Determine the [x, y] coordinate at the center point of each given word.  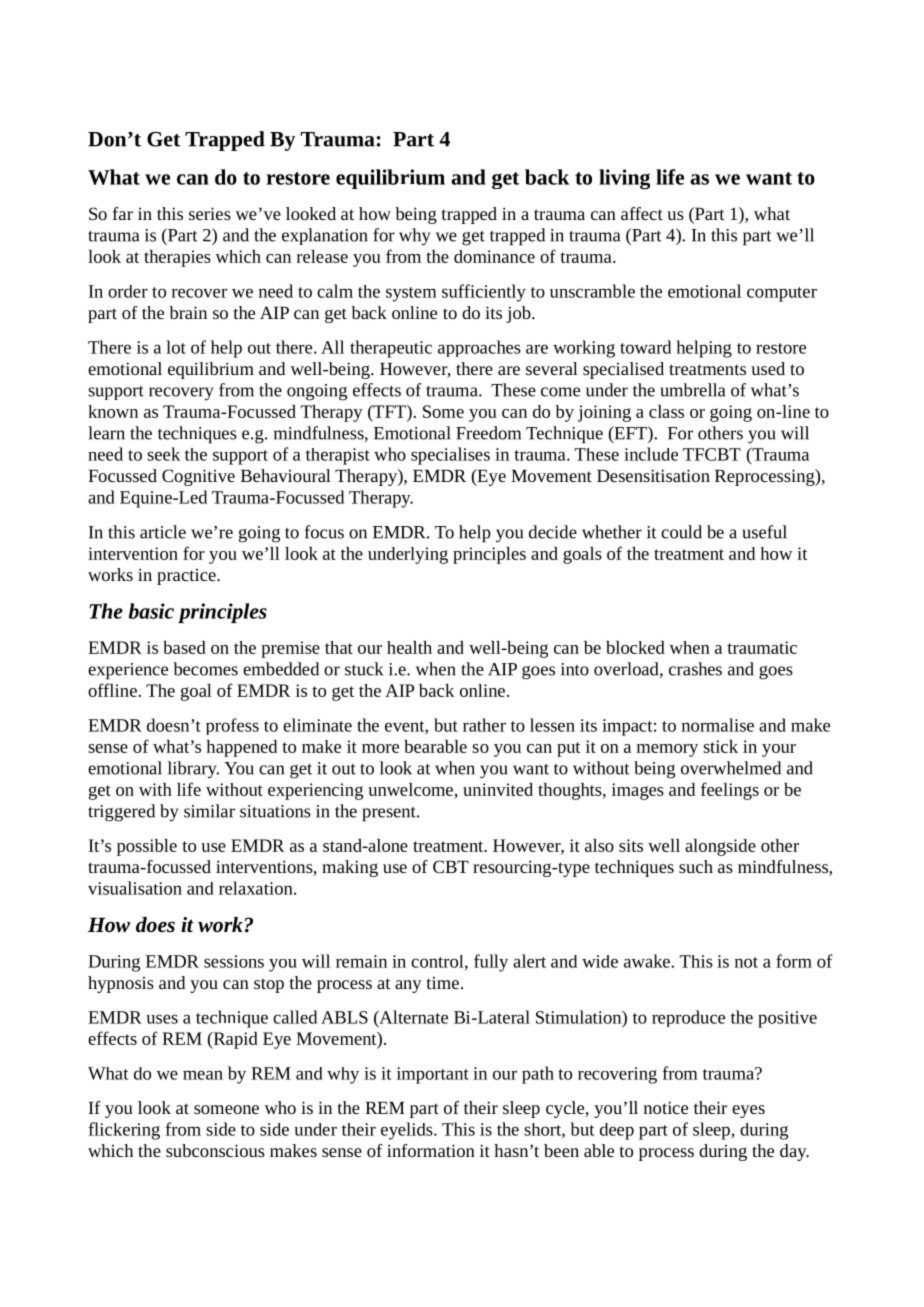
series [210, 213]
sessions [234, 961]
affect [642, 213]
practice [187, 577]
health [409, 647]
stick [720, 746]
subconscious [215, 1150]
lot [176, 347]
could [681, 532]
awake [648, 961]
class [666, 411]
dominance [494, 256]
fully [491, 963]
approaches [479, 348]
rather [484, 725]
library [193, 770]
